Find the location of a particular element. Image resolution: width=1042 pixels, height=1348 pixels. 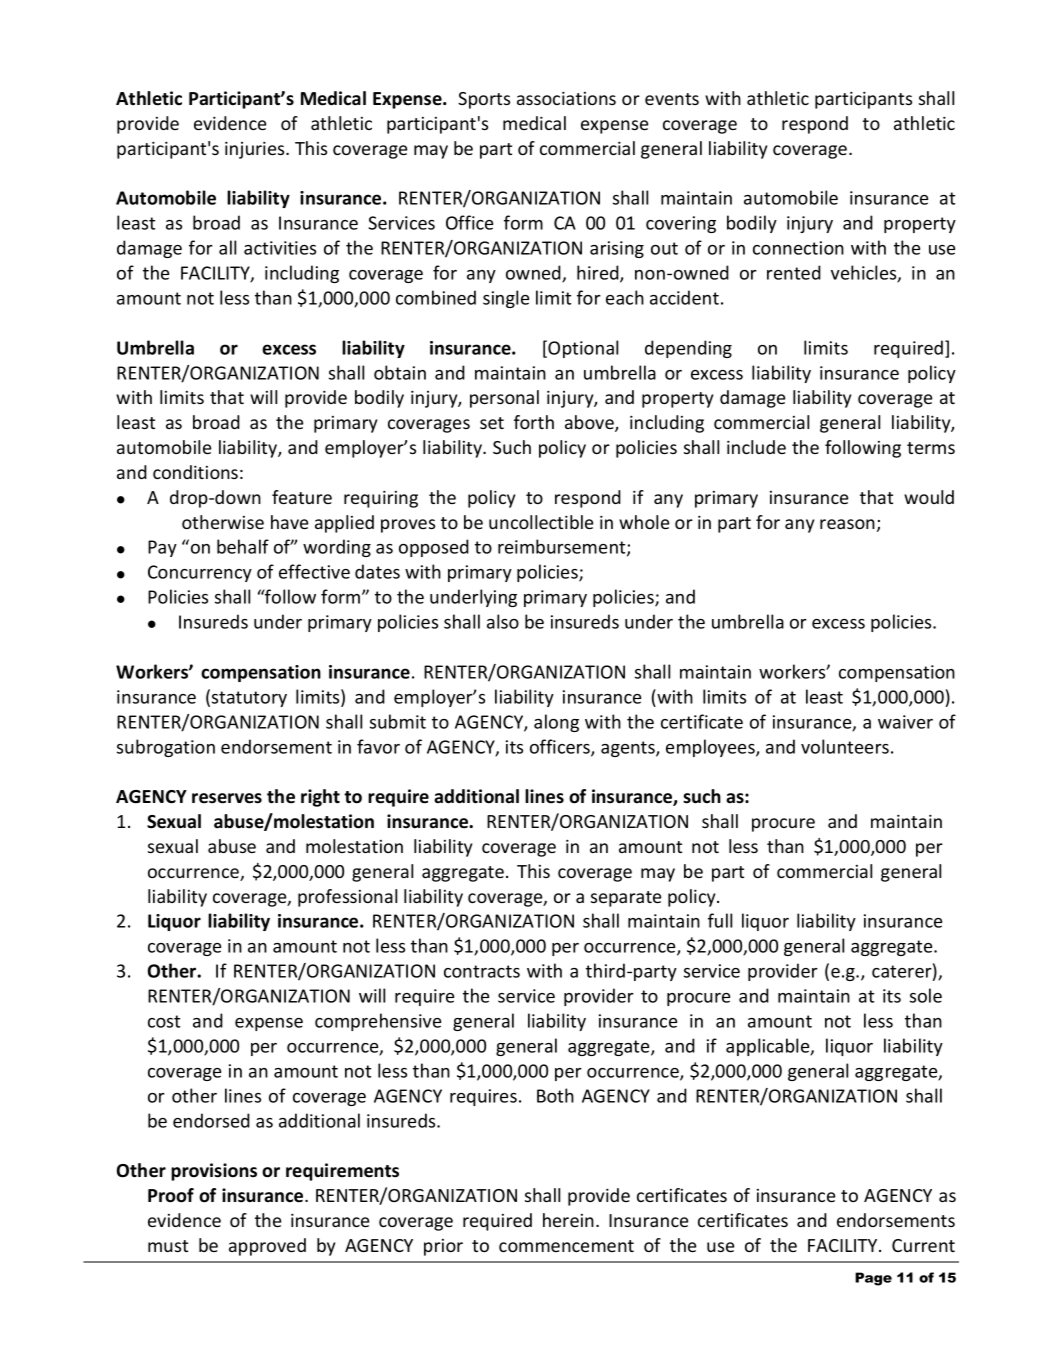

associations is located at coordinates (566, 98).
